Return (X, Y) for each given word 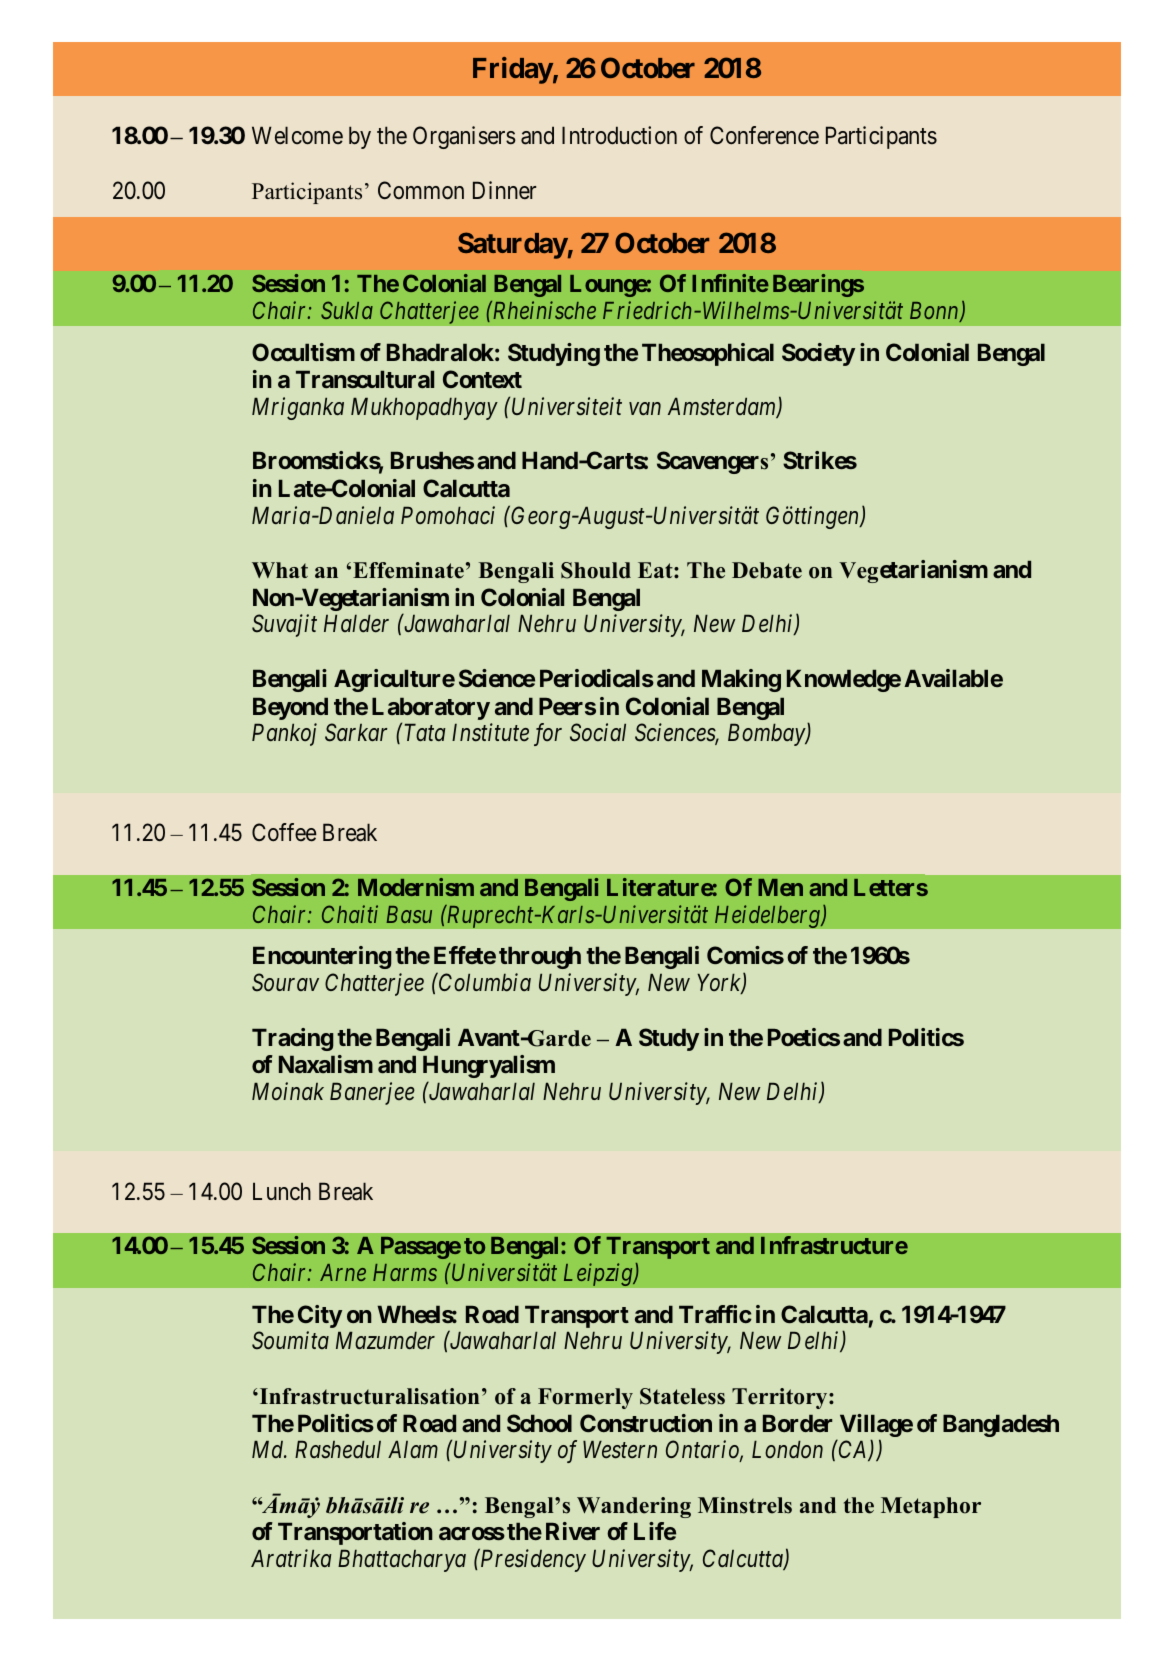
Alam (413, 1449)
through (540, 957)
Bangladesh (1001, 1425)
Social (598, 732)
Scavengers (712, 462)
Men (780, 887)
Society (818, 354)
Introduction (619, 135)
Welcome (297, 135)
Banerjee (372, 1093)
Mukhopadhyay (424, 408)
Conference (764, 135)
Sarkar (356, 732)
